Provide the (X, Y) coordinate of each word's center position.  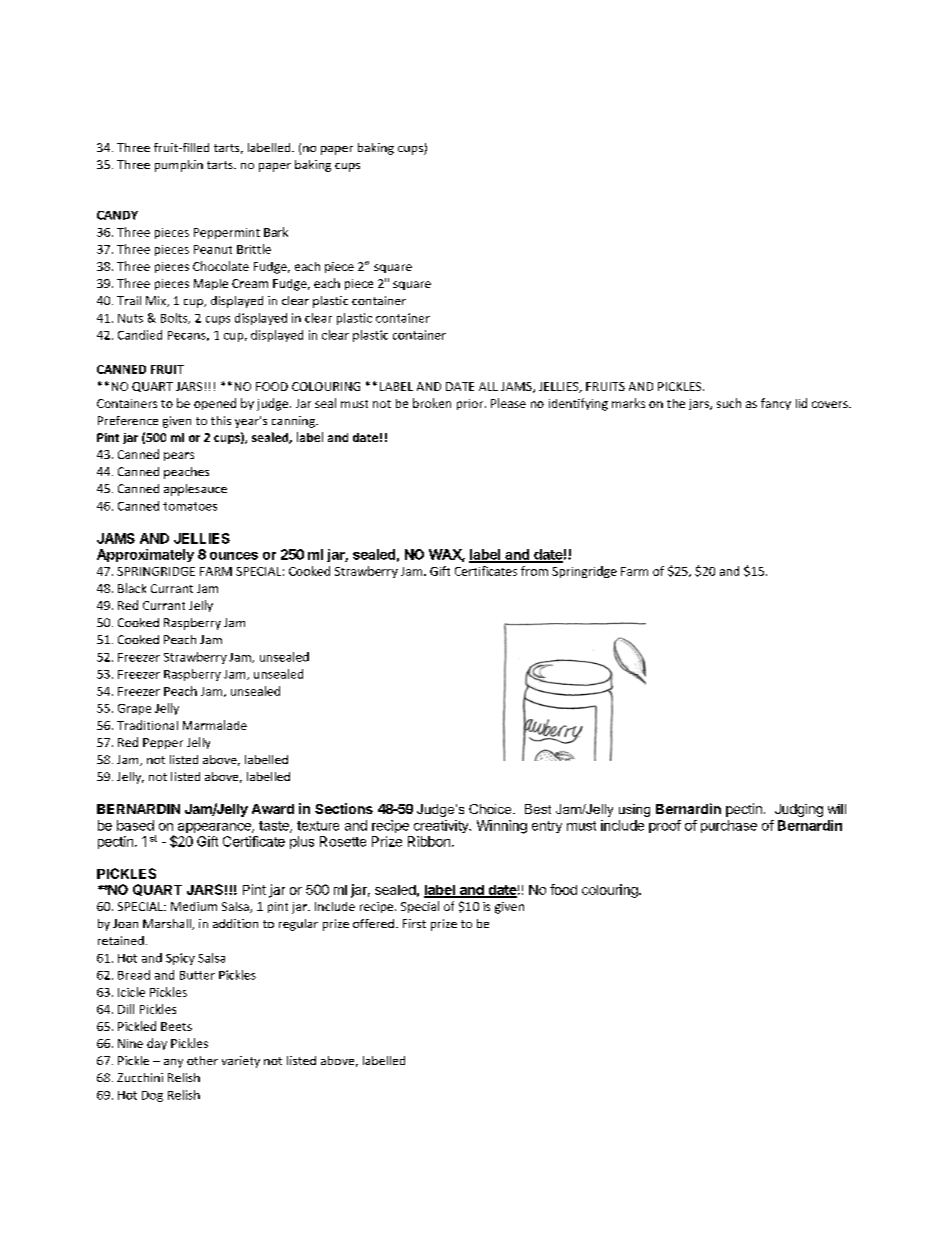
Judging (799, 810)
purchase (729, 826)
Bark (276, 232)
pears (179, 456)
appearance (215, 828)
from (534, 571)
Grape (134, 709)
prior (471, 404)
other (202, 1060)
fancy (776, 404)
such (729, 403)
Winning (502, 827)
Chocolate (221, 266)
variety (241, 1062)
